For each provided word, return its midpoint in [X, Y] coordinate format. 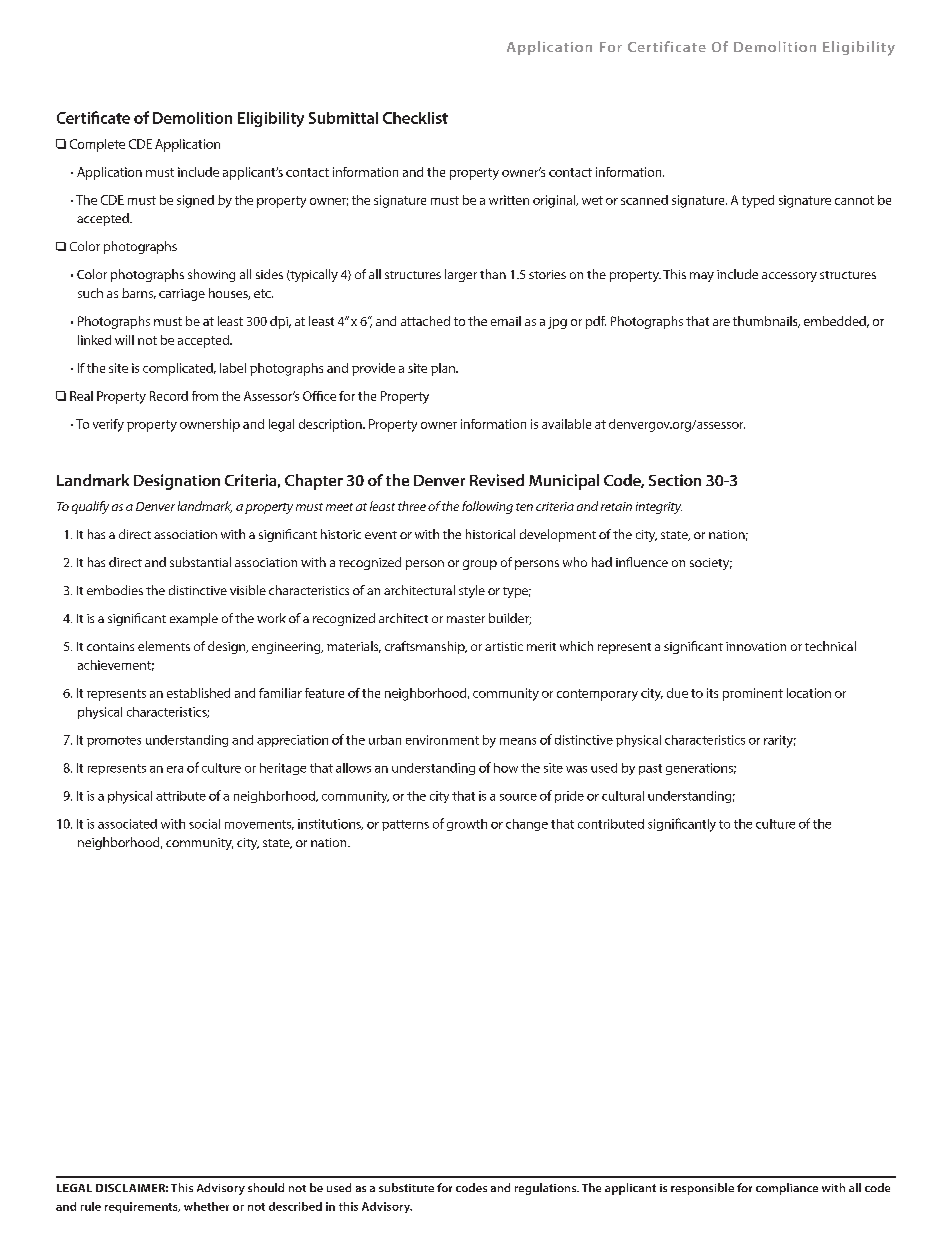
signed [195, 201]
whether [206, 1206]
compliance [787, 1189]
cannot [854, 200]
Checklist [415, 118]
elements [164, 646]
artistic [504, 646]
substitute [406, 1187]
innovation [756, 646]
